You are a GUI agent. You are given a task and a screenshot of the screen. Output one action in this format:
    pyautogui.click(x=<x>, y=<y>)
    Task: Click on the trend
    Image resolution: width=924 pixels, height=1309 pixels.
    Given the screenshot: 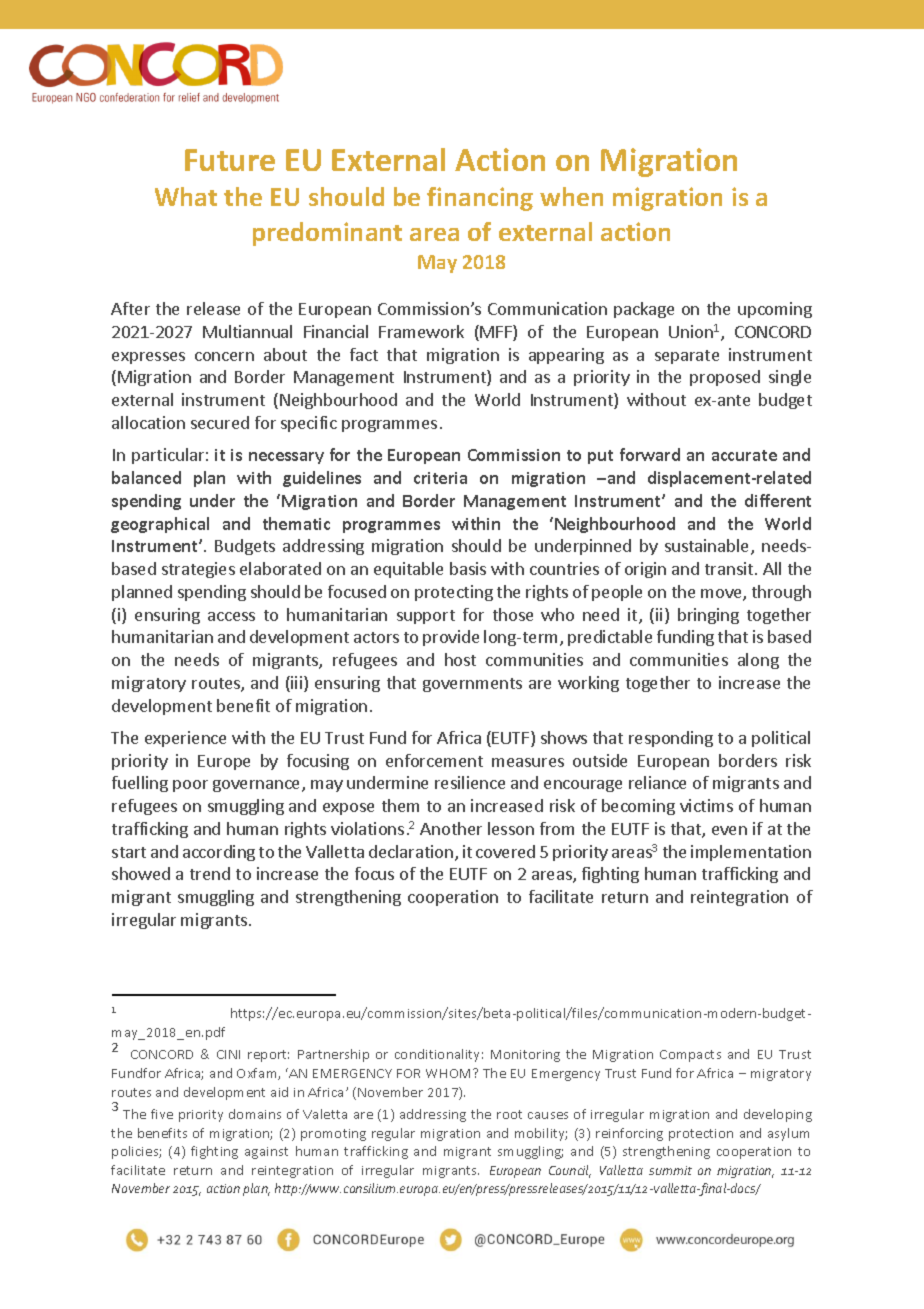 What is the action you would take?
    pyautogui.click(x=210, y=873)
